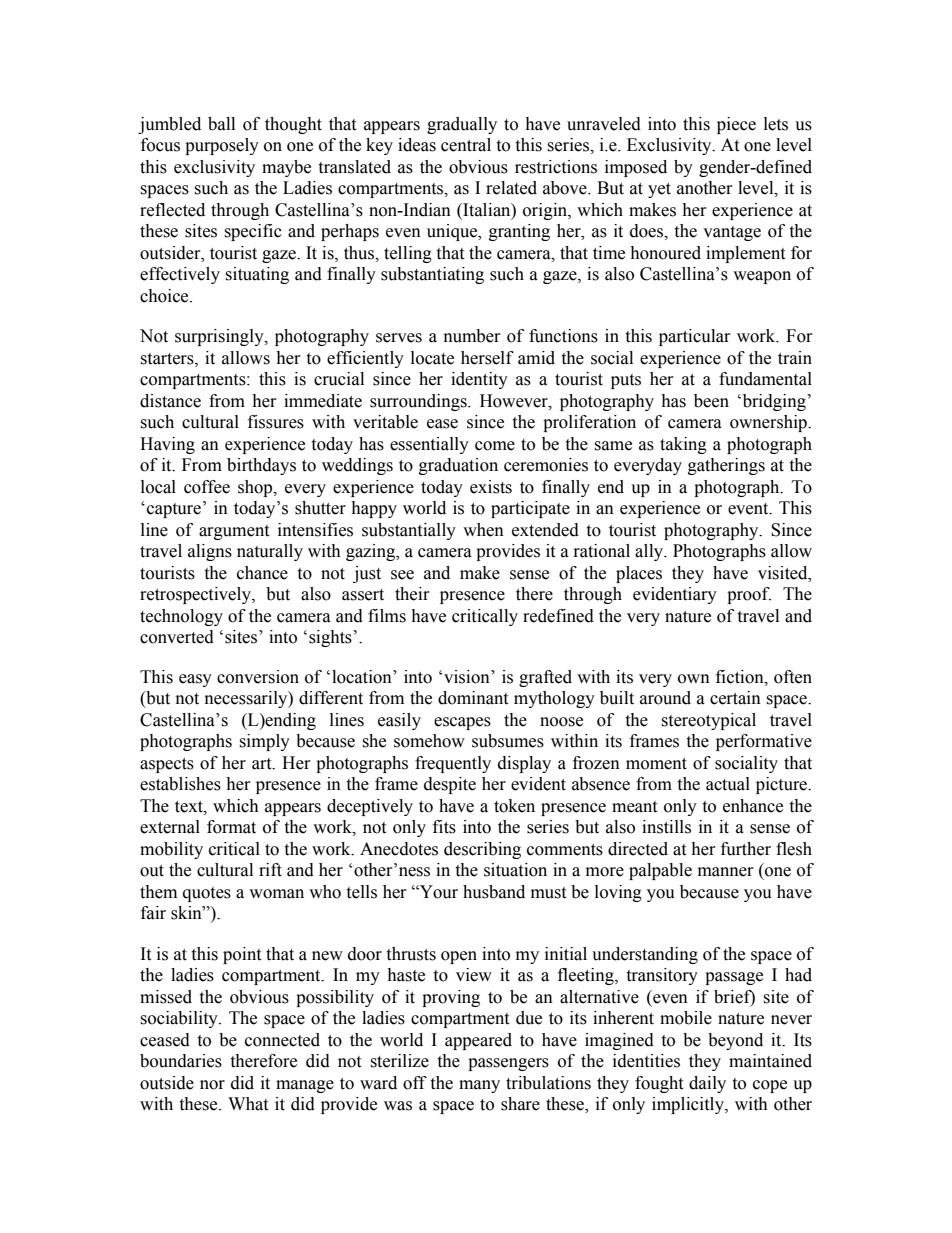 The height and width of the page is (1233, 952). Describe the element at coordinates (479, 1086) in the page. I see `many` at that location.
